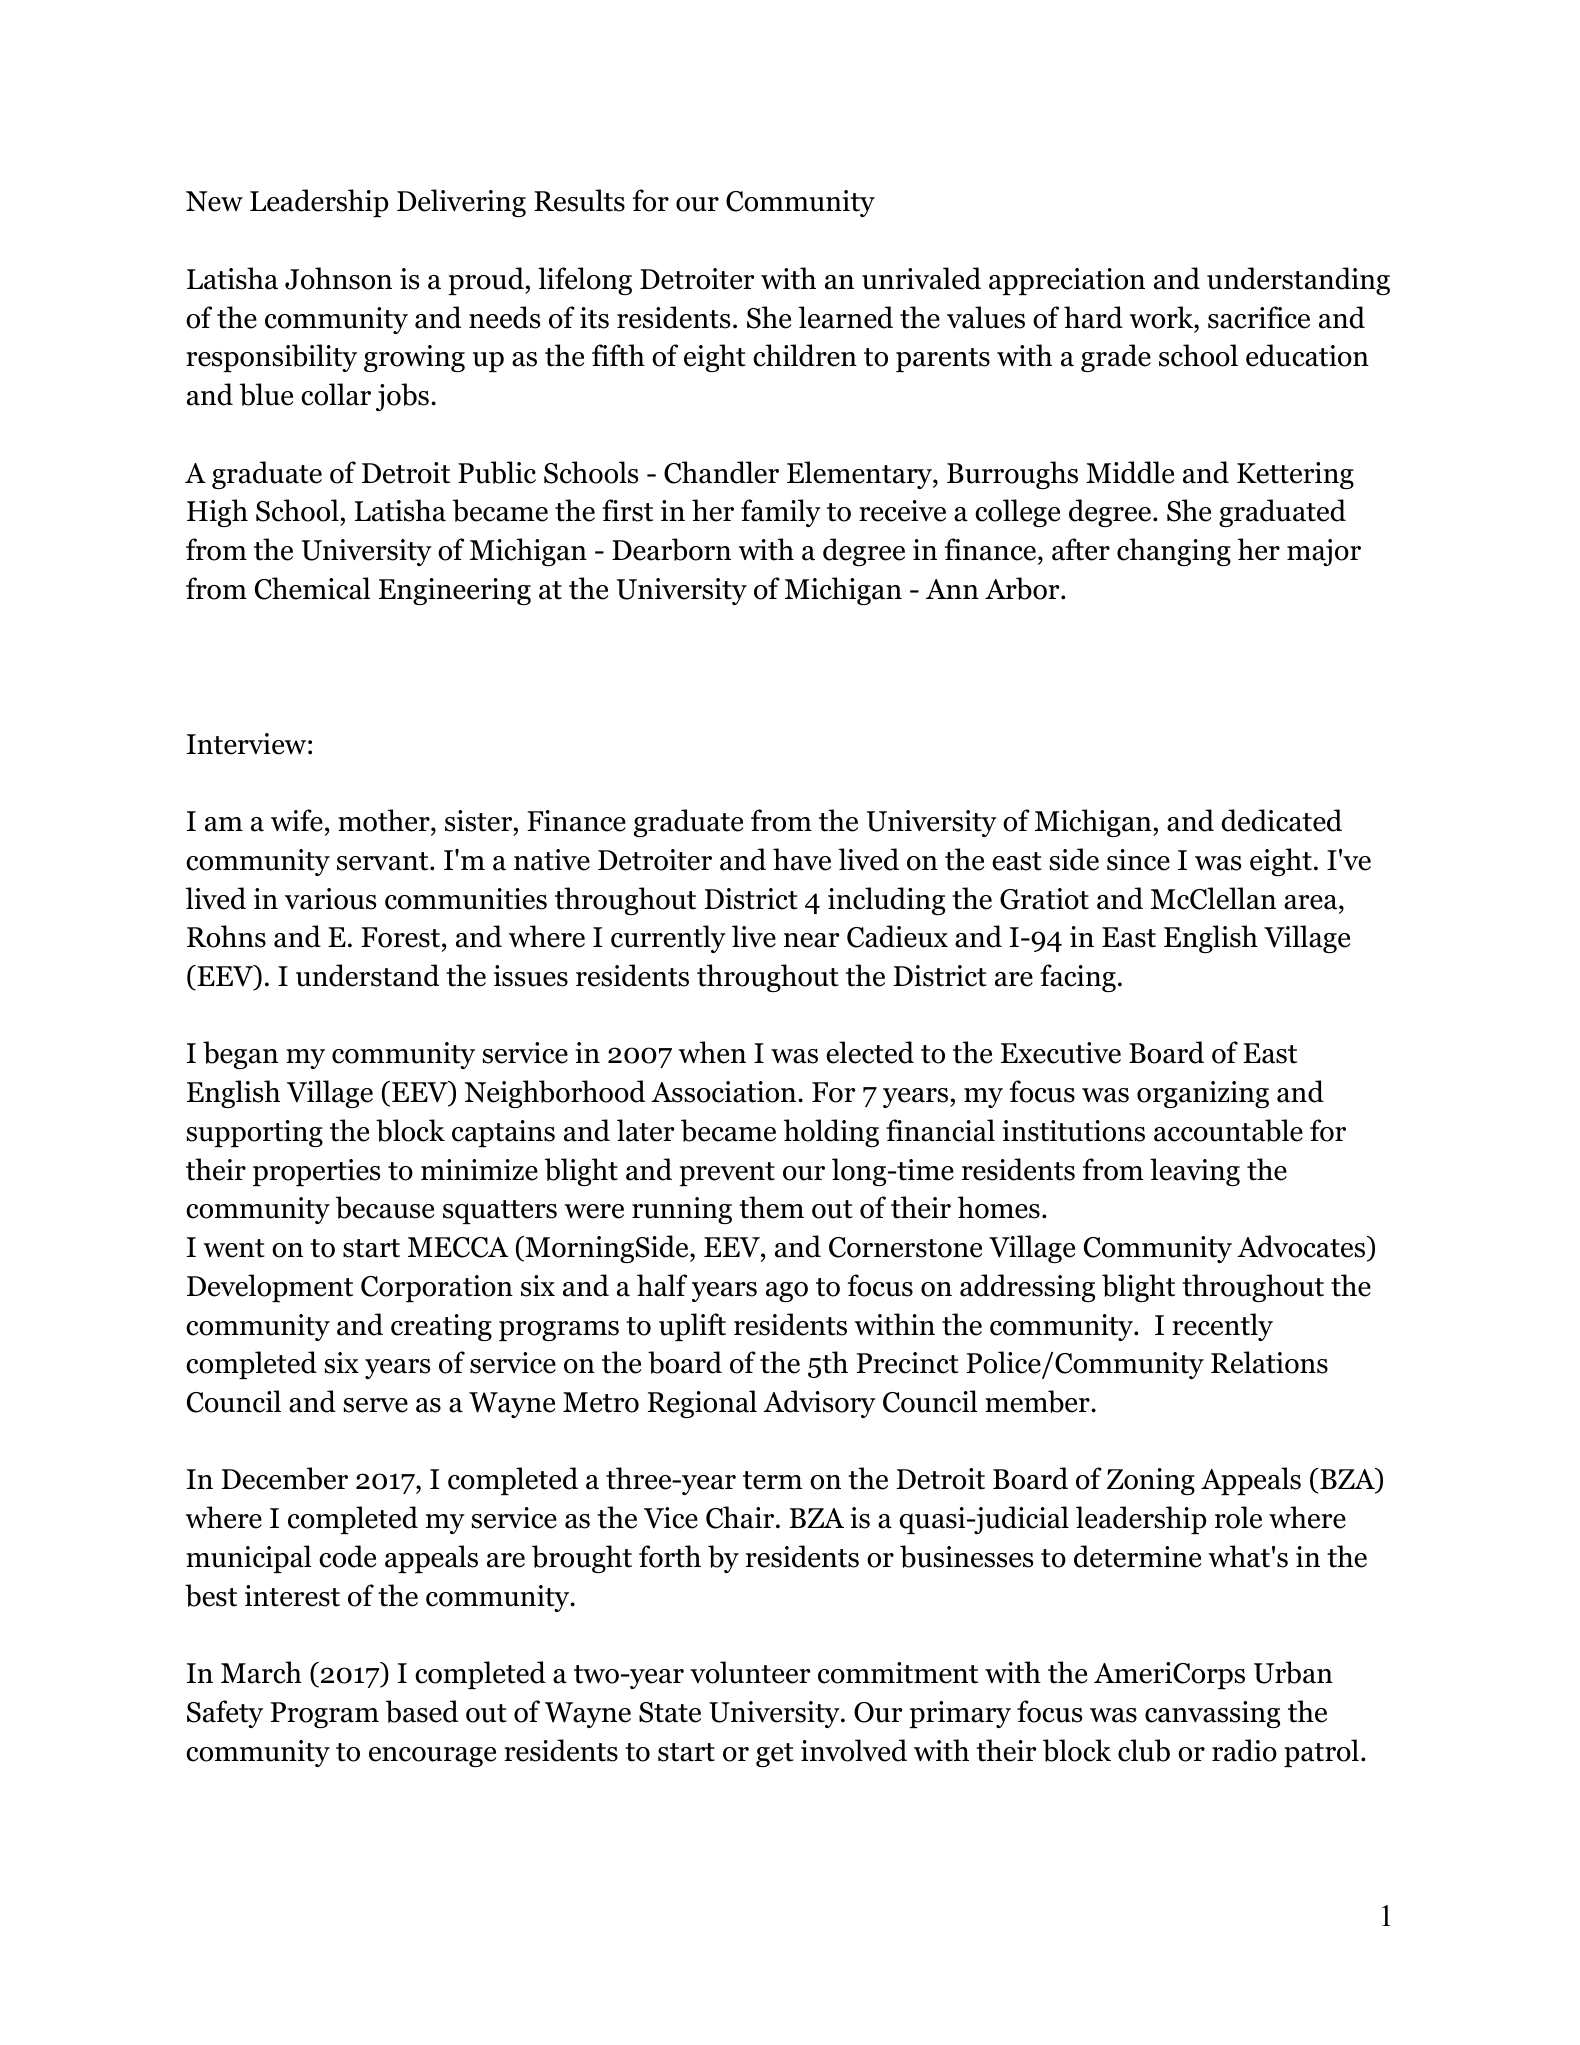  What do you see at coordinates (1078, 978) in the document?
I see `facing` at bounding box center [1078, 978].
